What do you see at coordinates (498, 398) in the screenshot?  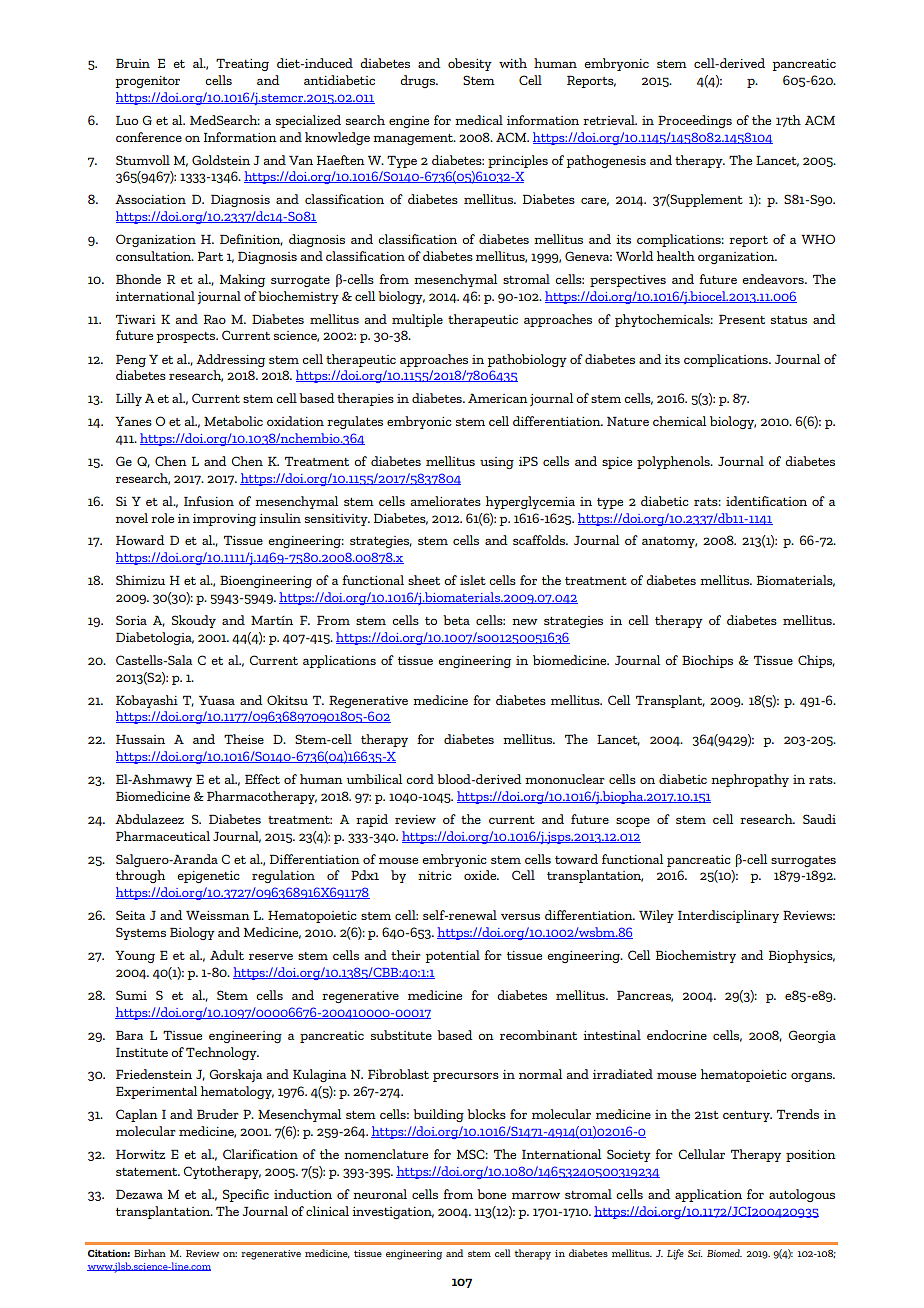 I see `American` at bounding box center [498, 398].
